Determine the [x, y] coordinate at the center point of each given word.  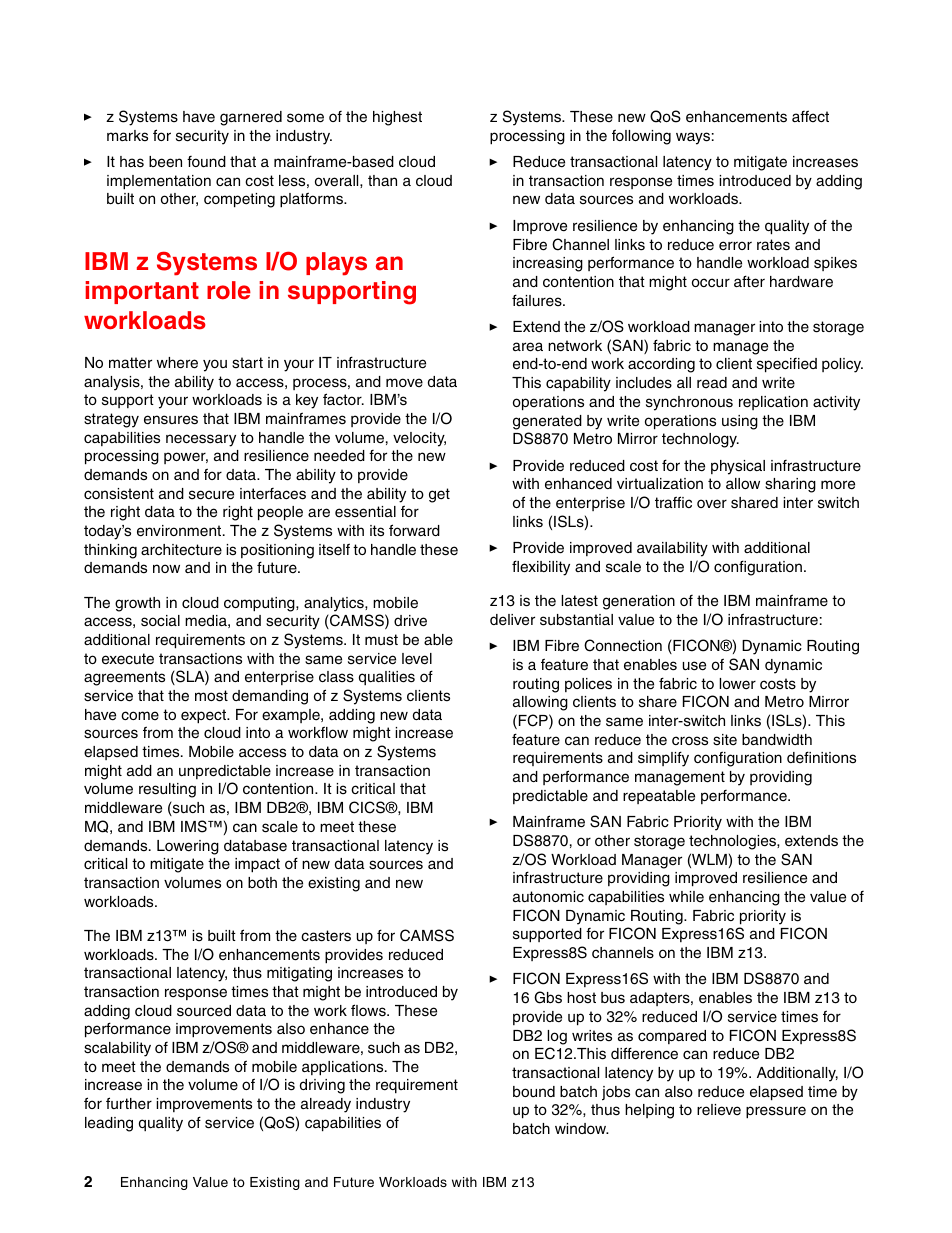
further [129, 1103]
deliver [512, 620]
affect [810, 116]
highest [397, 118]
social [160, 621]
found [206, 162]
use [694, 666]
